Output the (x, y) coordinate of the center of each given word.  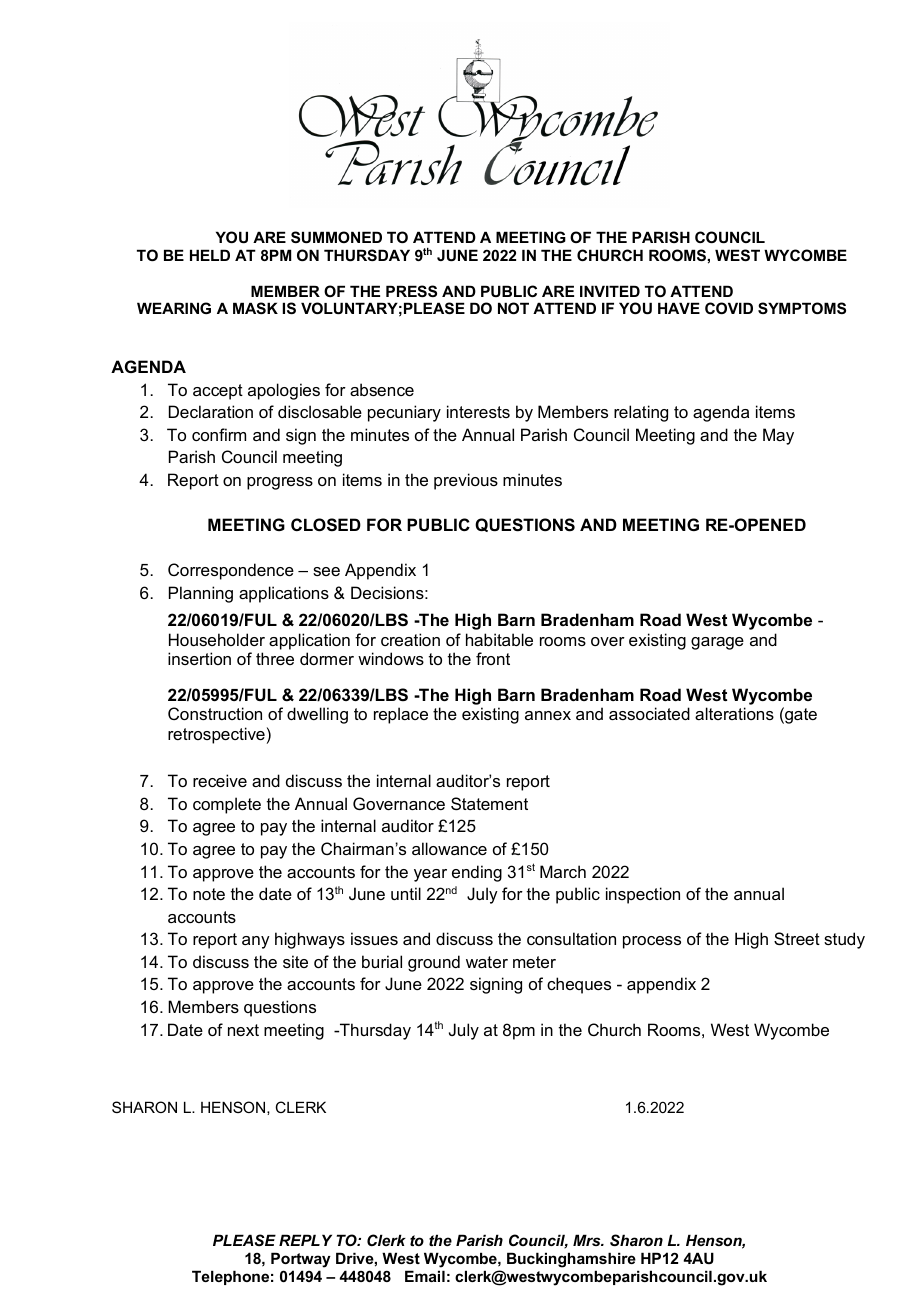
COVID (729, 308)
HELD (210, 255)
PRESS (411, 291)
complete (227, 805)
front (493, 658)
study (844, 940)
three (275, 658)
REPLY (305, 1240)
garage (717, 643)
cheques (579, 985)
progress (280, 483)
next (243, 1030)
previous (466, 481)
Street (797, 938)
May (778, 436)
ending (477, 873)
